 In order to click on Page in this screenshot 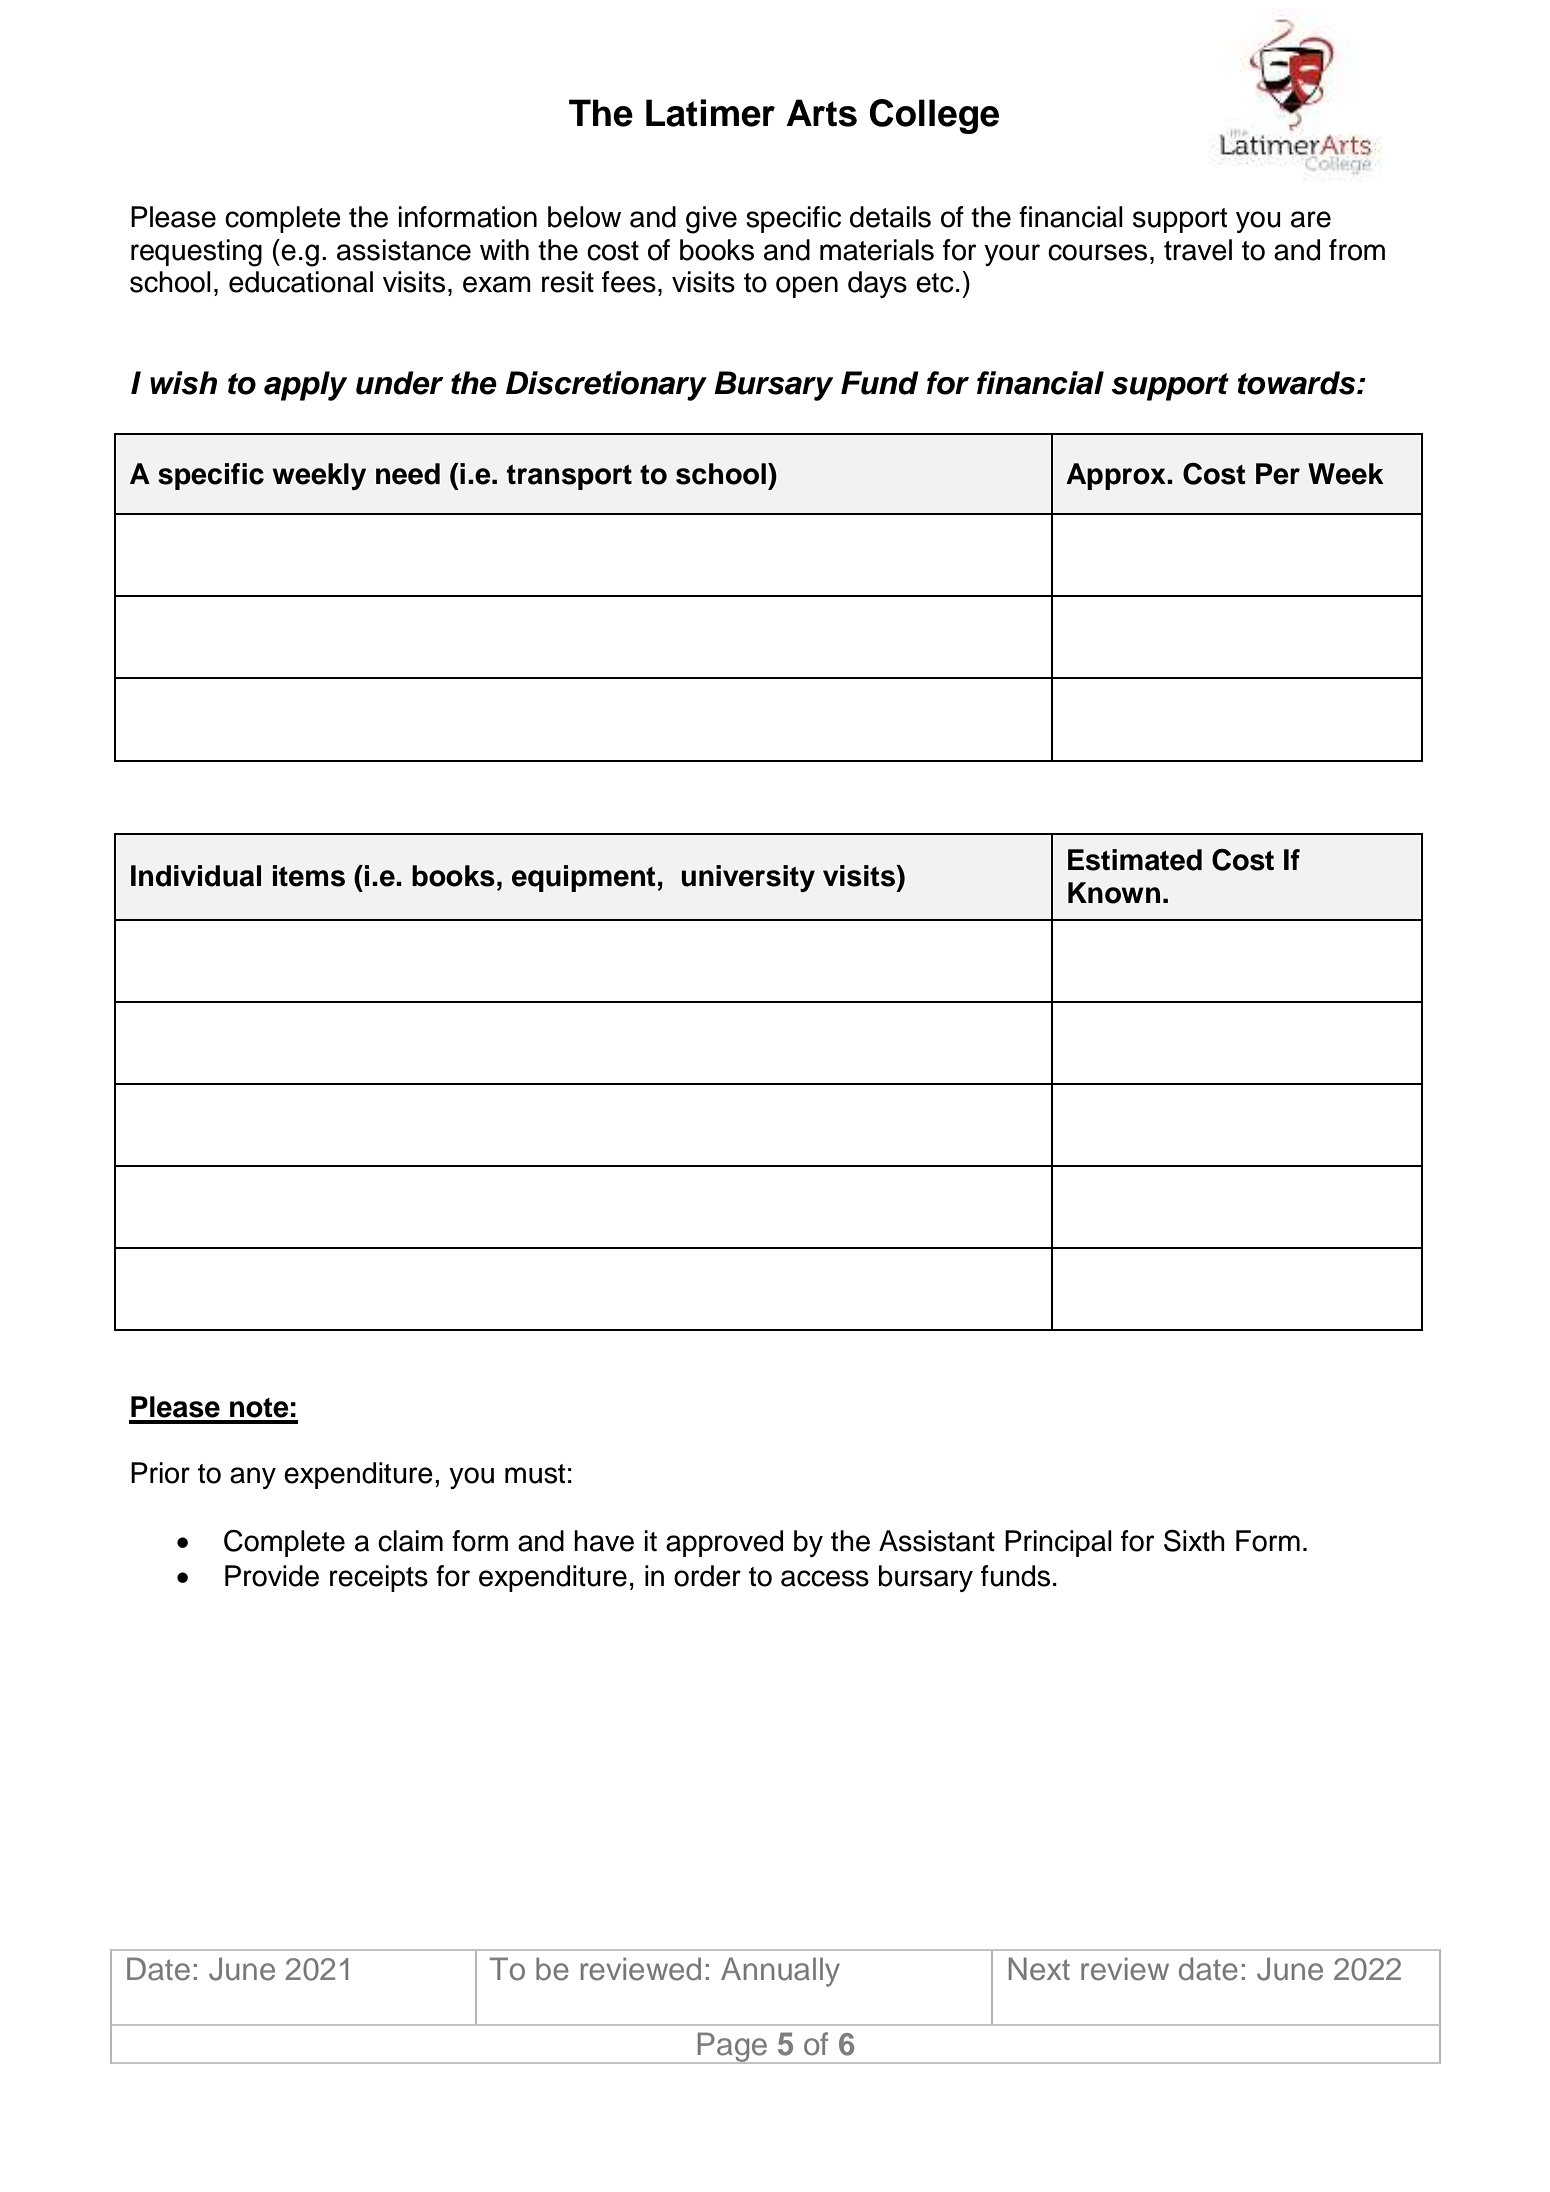, I will do `click(732, 2048)`.
